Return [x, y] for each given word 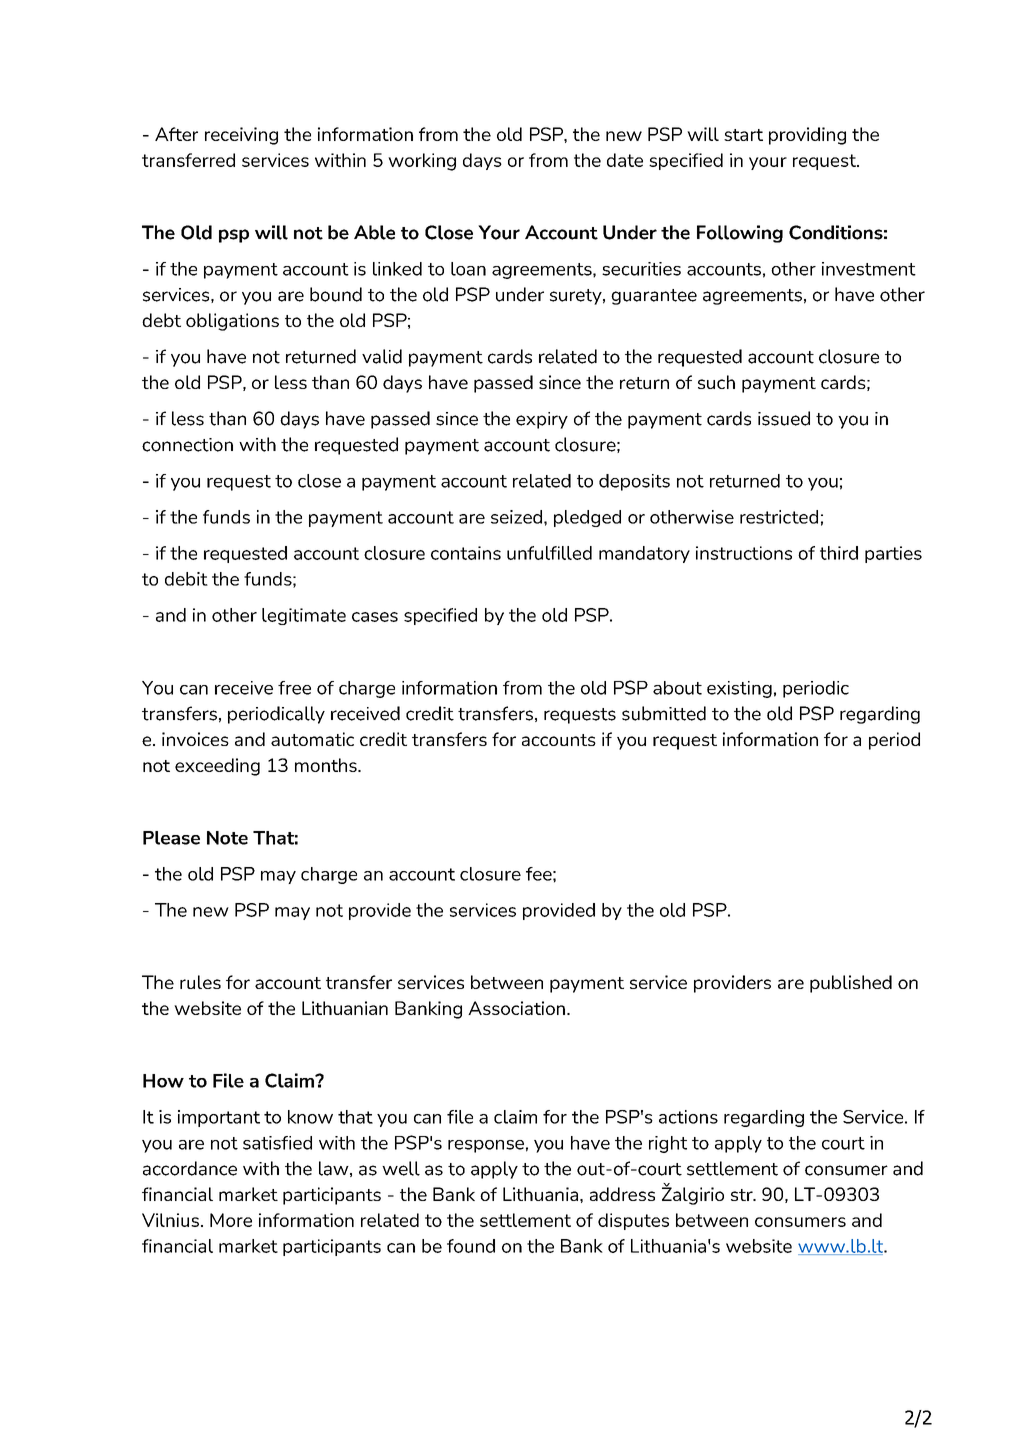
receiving [241, 136]
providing [807, 136]
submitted [664, 713]
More [231, 1220]
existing [739, 689]
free [294, 688]
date [625, 160]
